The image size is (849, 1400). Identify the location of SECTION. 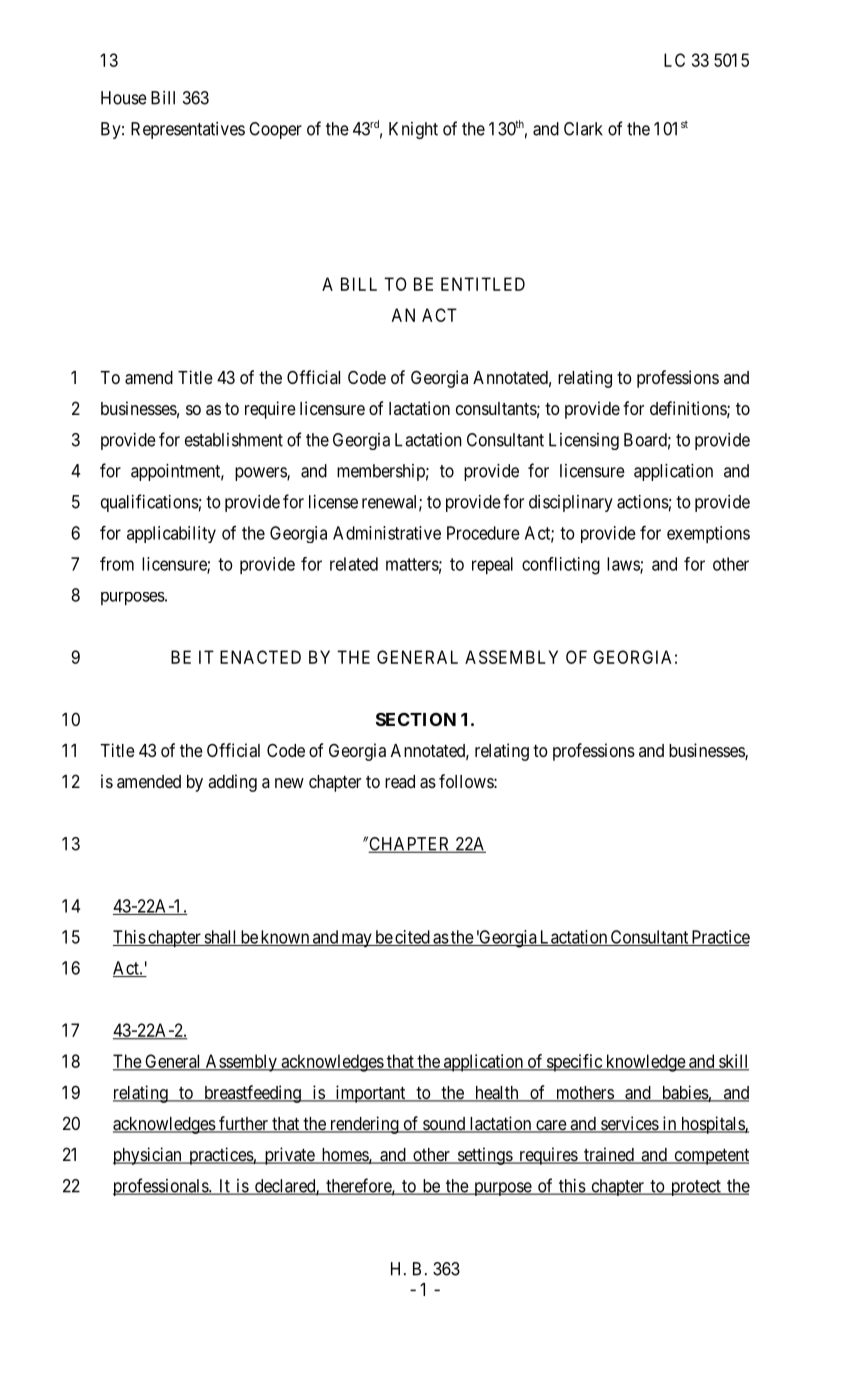
(416, 719).
